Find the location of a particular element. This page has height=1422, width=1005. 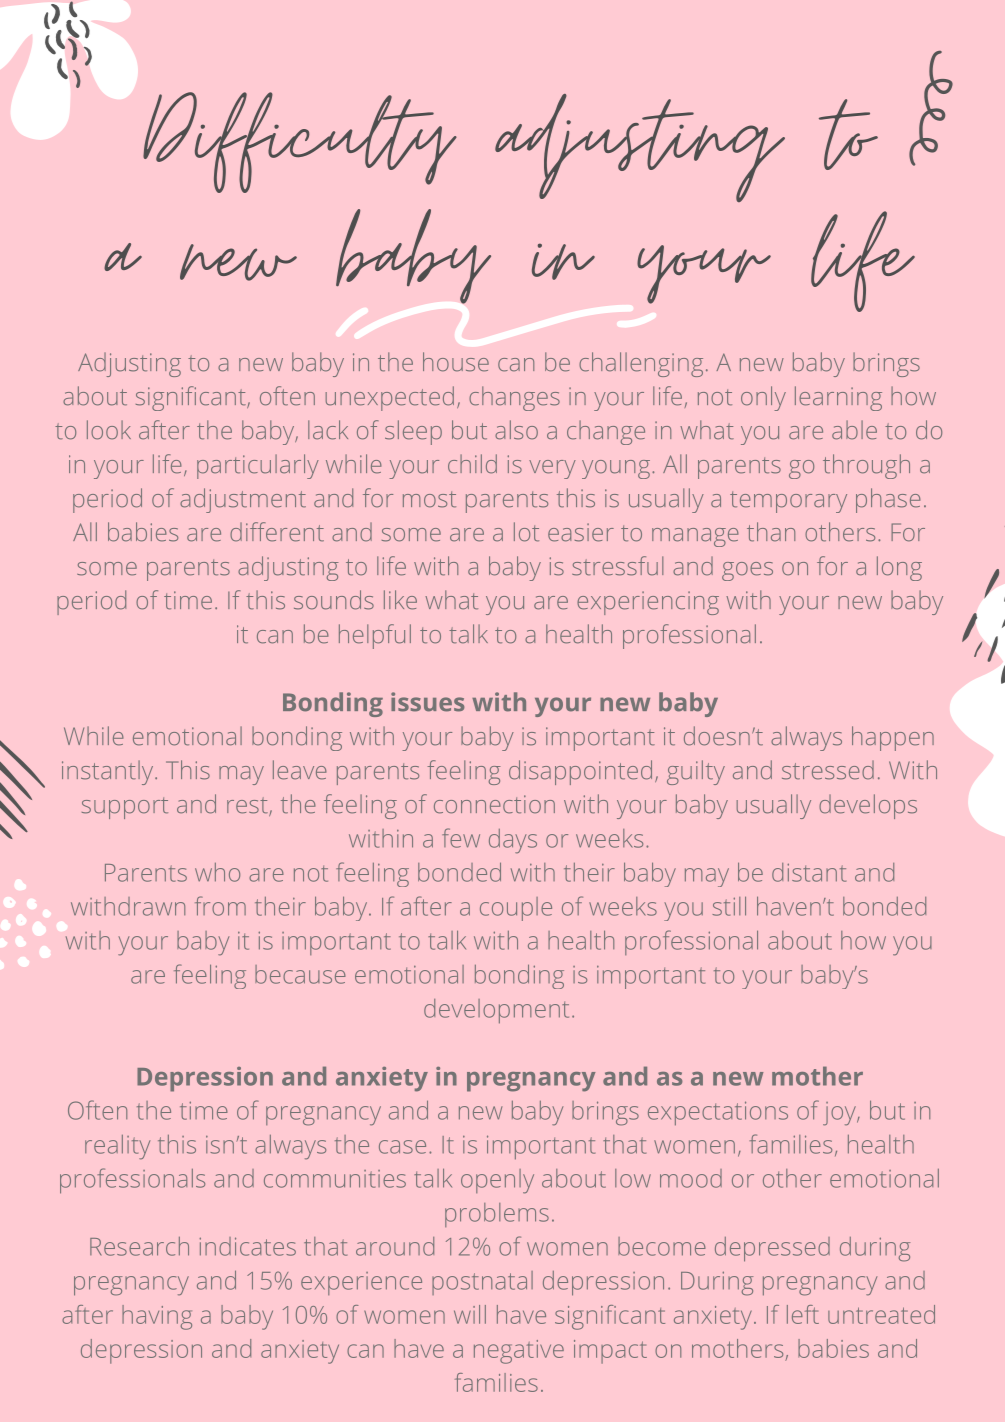

Difficulty is located at coordinates (300, 142).
